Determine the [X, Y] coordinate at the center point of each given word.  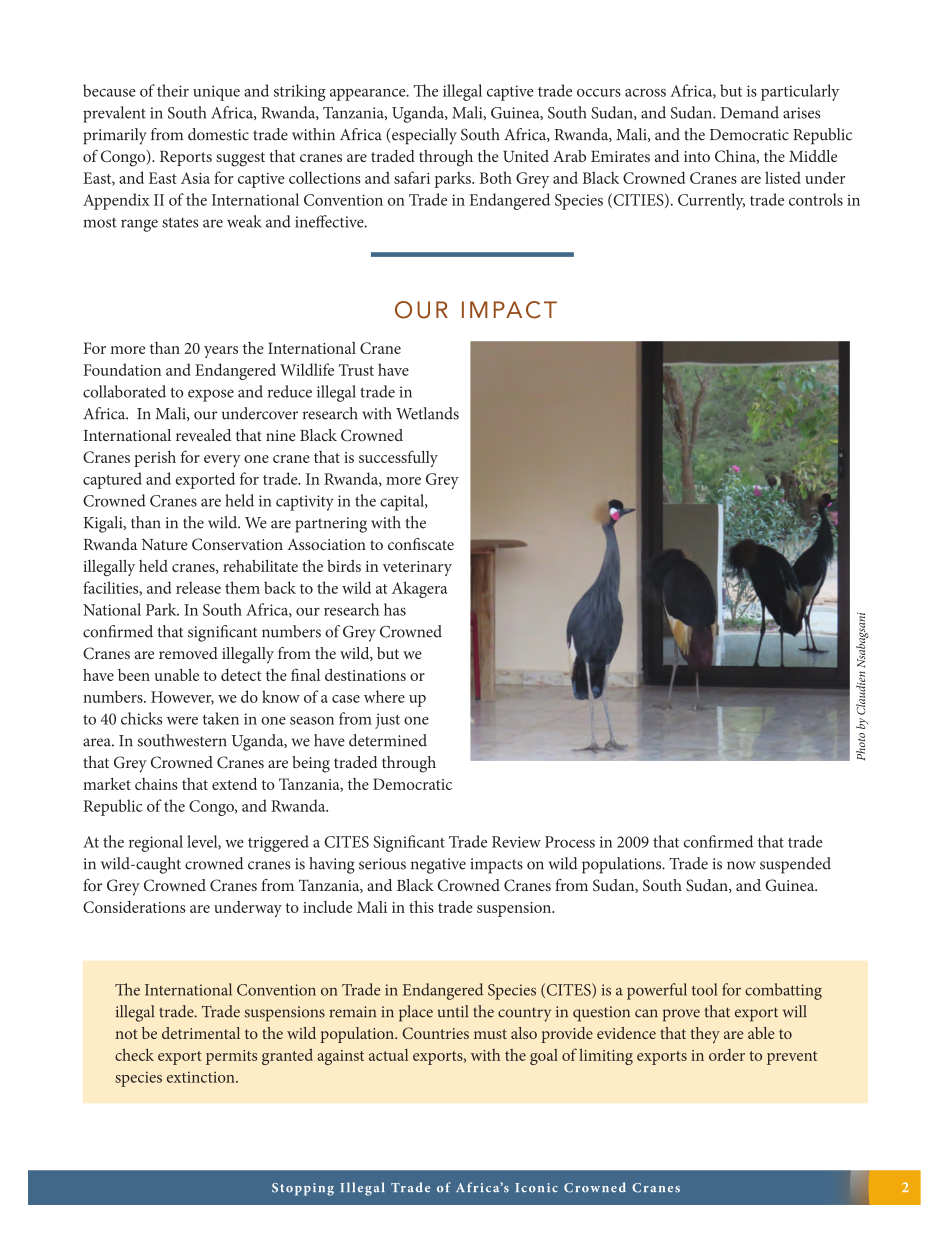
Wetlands [427, 413]
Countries [435, 1033]
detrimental [201, 1033]
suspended [795, 865]
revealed [203, 435]
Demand [750, 112]
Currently [711, 201]
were [182, 720]
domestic [218, 134]
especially [423, 136]
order [727, 1055]
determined [388, 740]
